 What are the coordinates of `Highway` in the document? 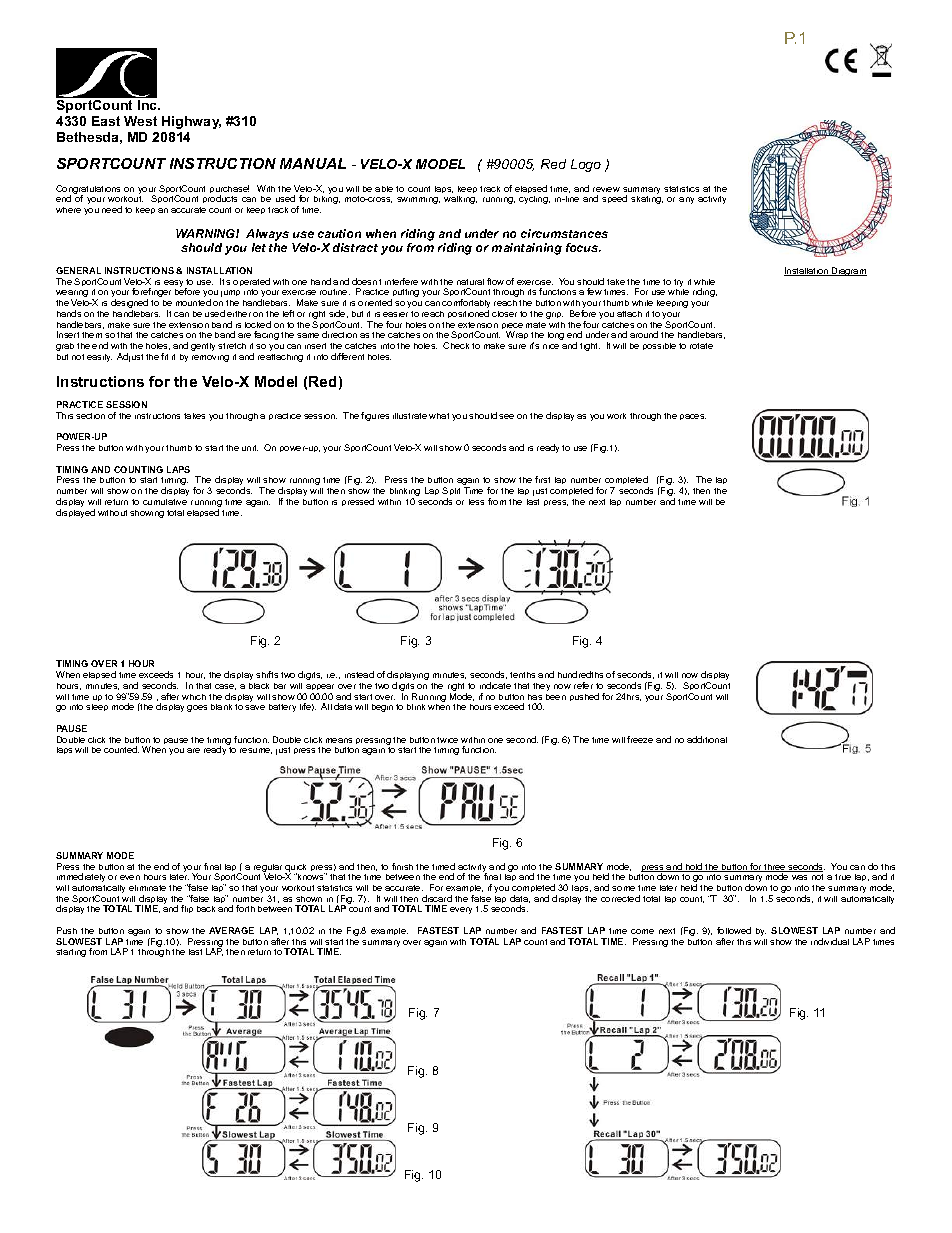 It's located at (191, 122).
